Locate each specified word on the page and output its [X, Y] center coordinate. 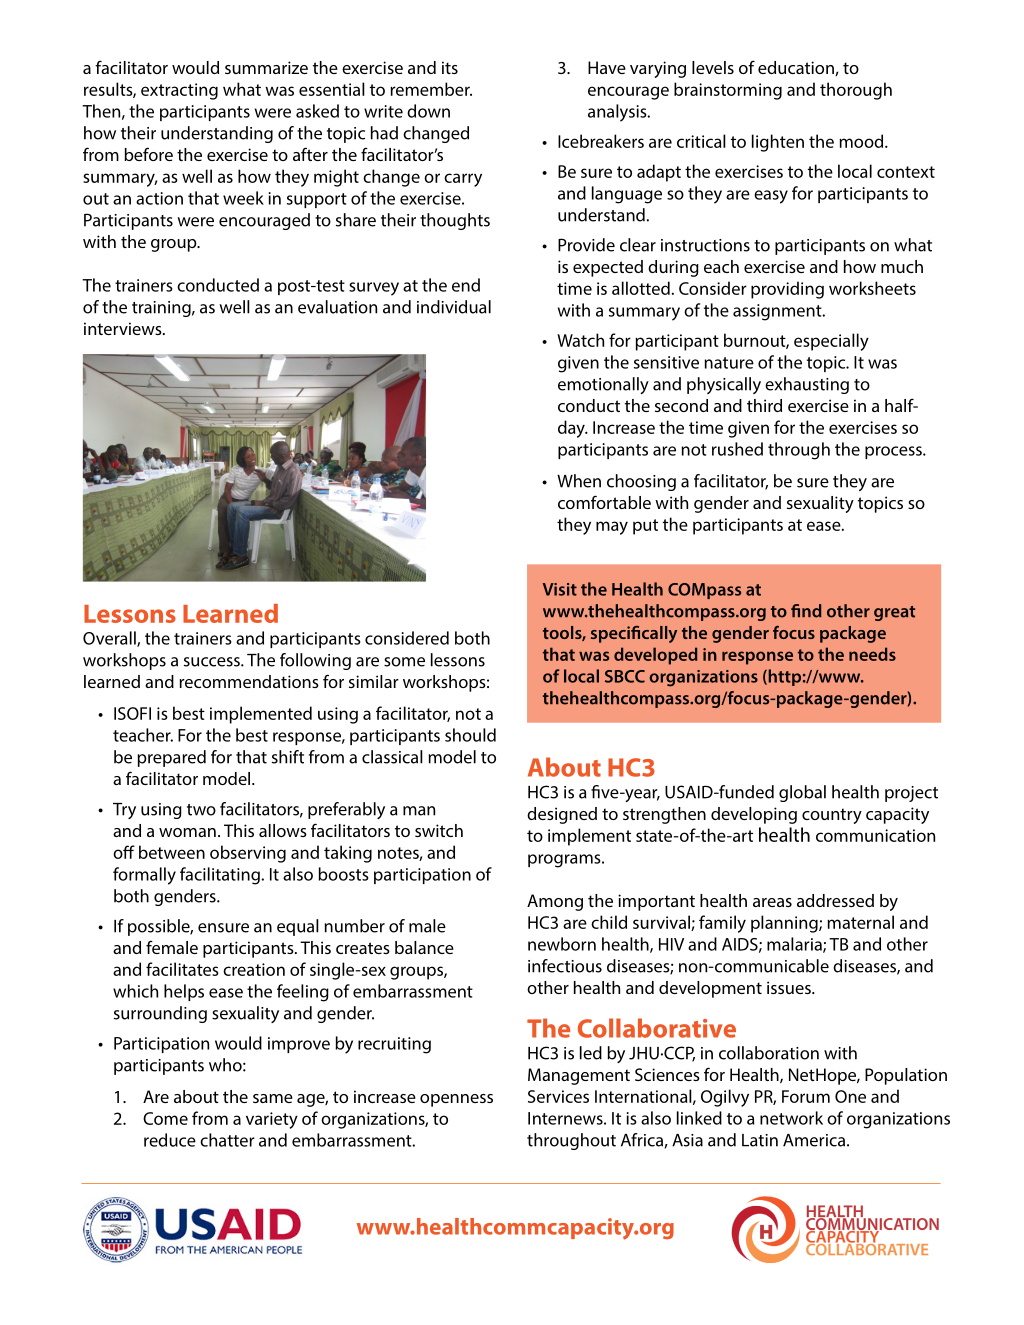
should [470, 735]
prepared [172, 758]
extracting [179, 91]
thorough [856, 91]
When [579, 481]
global [802, 793]
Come [165, 1118]
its [450, 67]
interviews [124, 328]
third [764, 405]
